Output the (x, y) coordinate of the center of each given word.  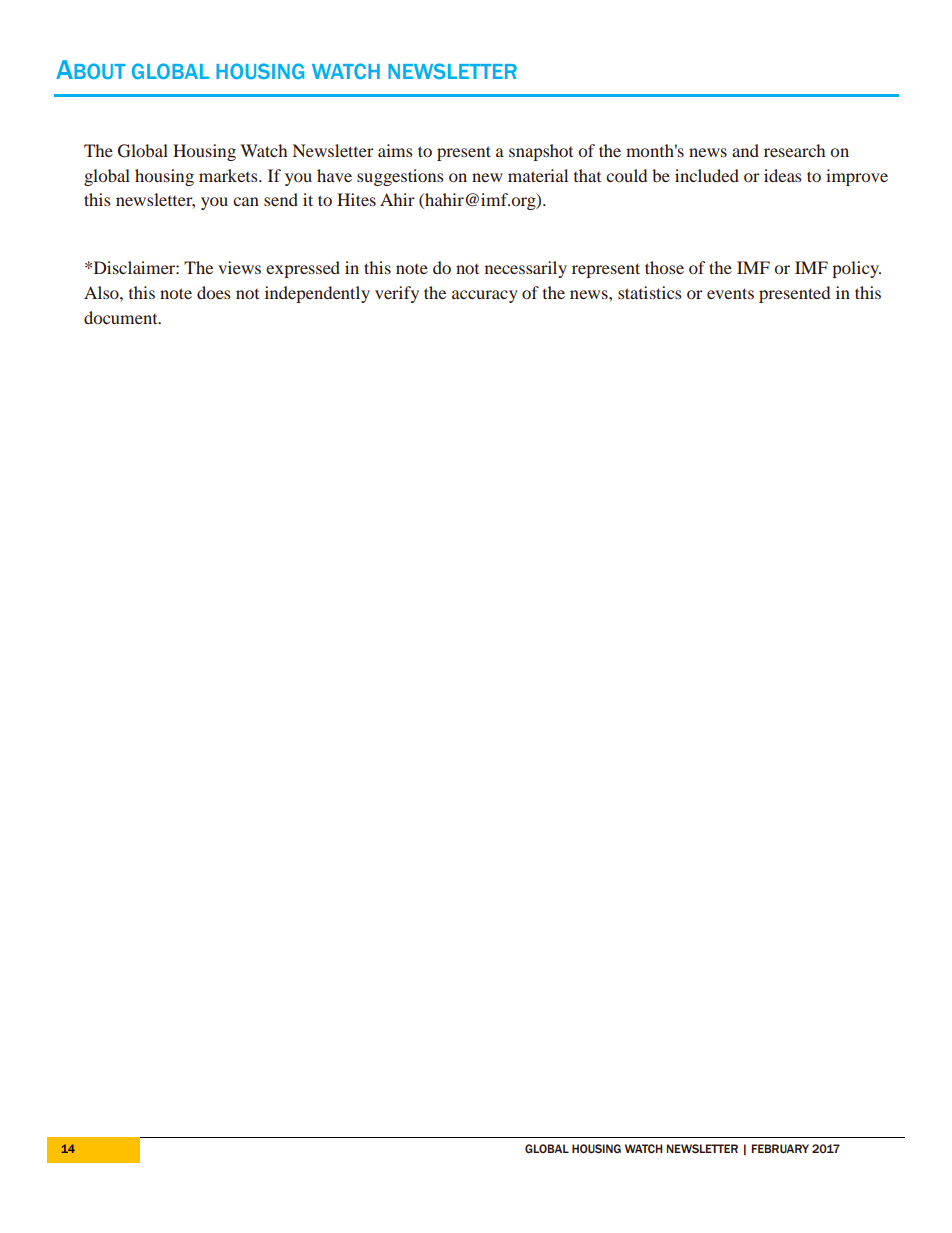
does (214, 292)
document (122, 317)
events (730, 293)
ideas (783, 175)
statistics (650, 292)
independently (317, 294)
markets (229, 175)
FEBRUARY (780, 1148)
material (538, 175)
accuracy (485, 296)
